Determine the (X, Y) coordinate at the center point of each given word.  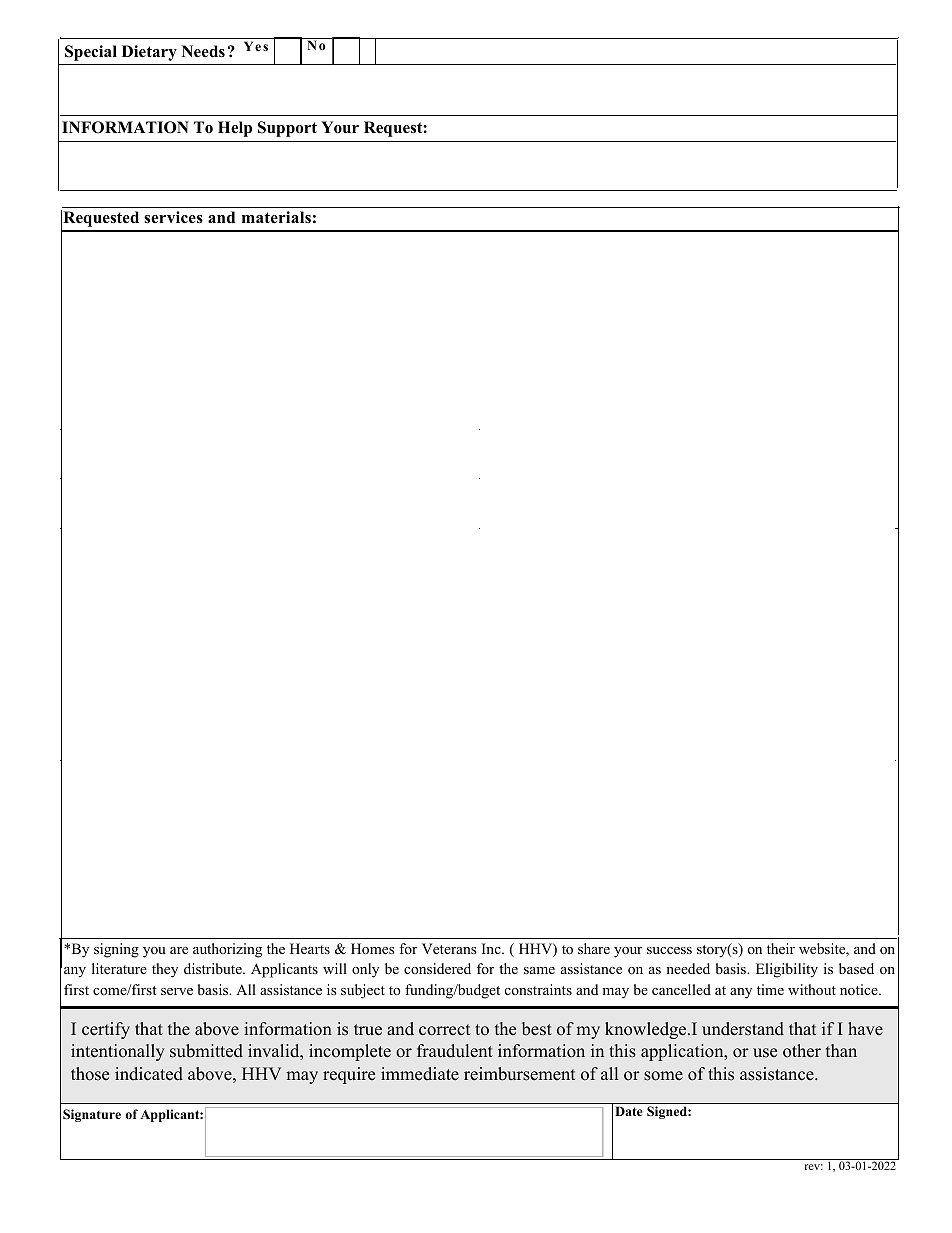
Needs (203, 51)
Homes (372, 949)
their (781, 948)
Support (287, 129)
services (173, 217)
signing (116, 950)
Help (235, 129)
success (669, 950)
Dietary (149, 53)
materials (276, 217)
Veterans (449, 948)
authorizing (227, 950)
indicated (149, 1074)
